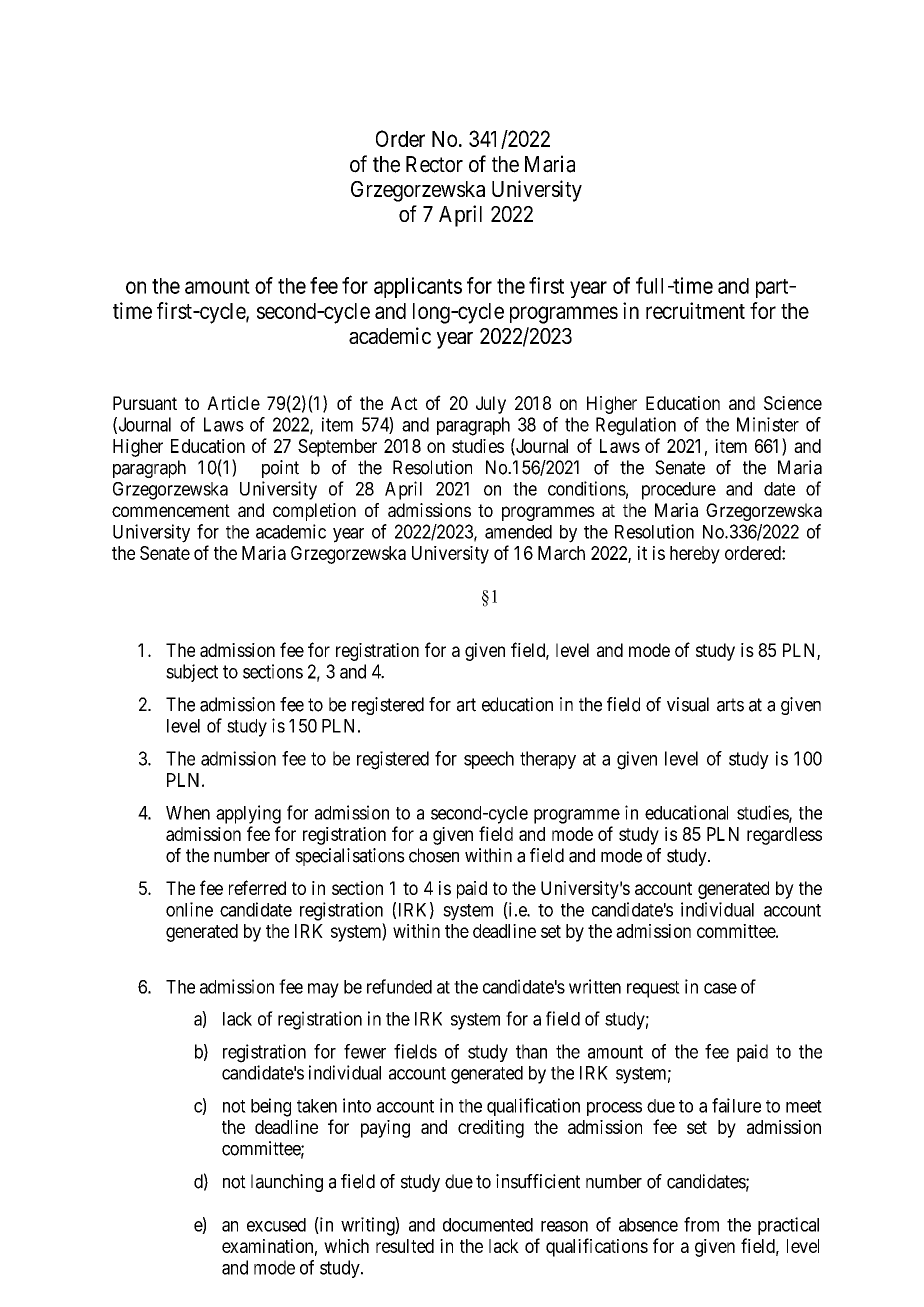 The height and width of the page is (1307, 924). What do you see at coordinates (276, 1225) in the page?
I see `excused` at bounding box center [276, 1225].
